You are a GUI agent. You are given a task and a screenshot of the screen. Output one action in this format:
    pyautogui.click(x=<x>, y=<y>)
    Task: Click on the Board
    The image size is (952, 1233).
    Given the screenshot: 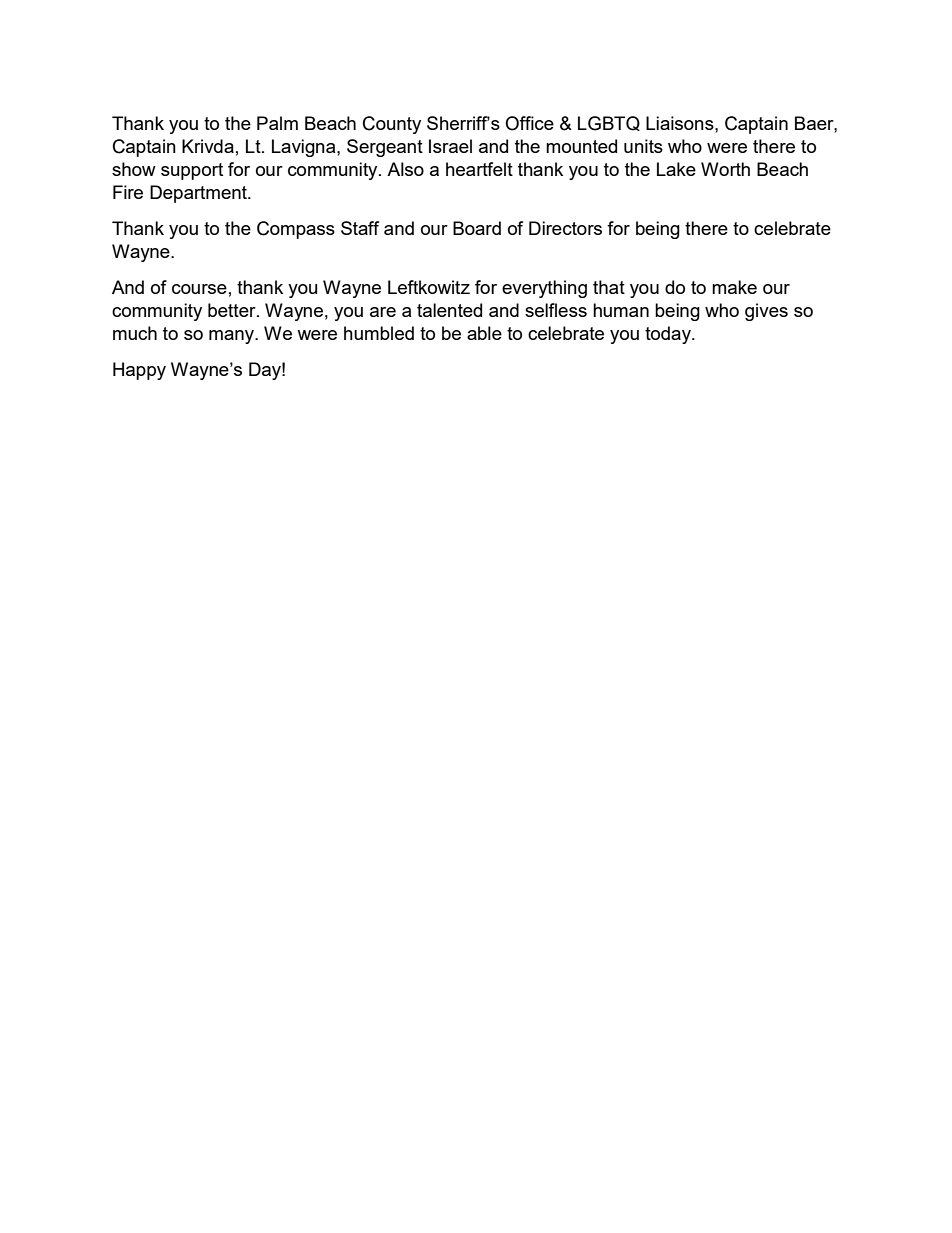 What is the action you would take?
    pyautogui.click(x=477, y=228)
